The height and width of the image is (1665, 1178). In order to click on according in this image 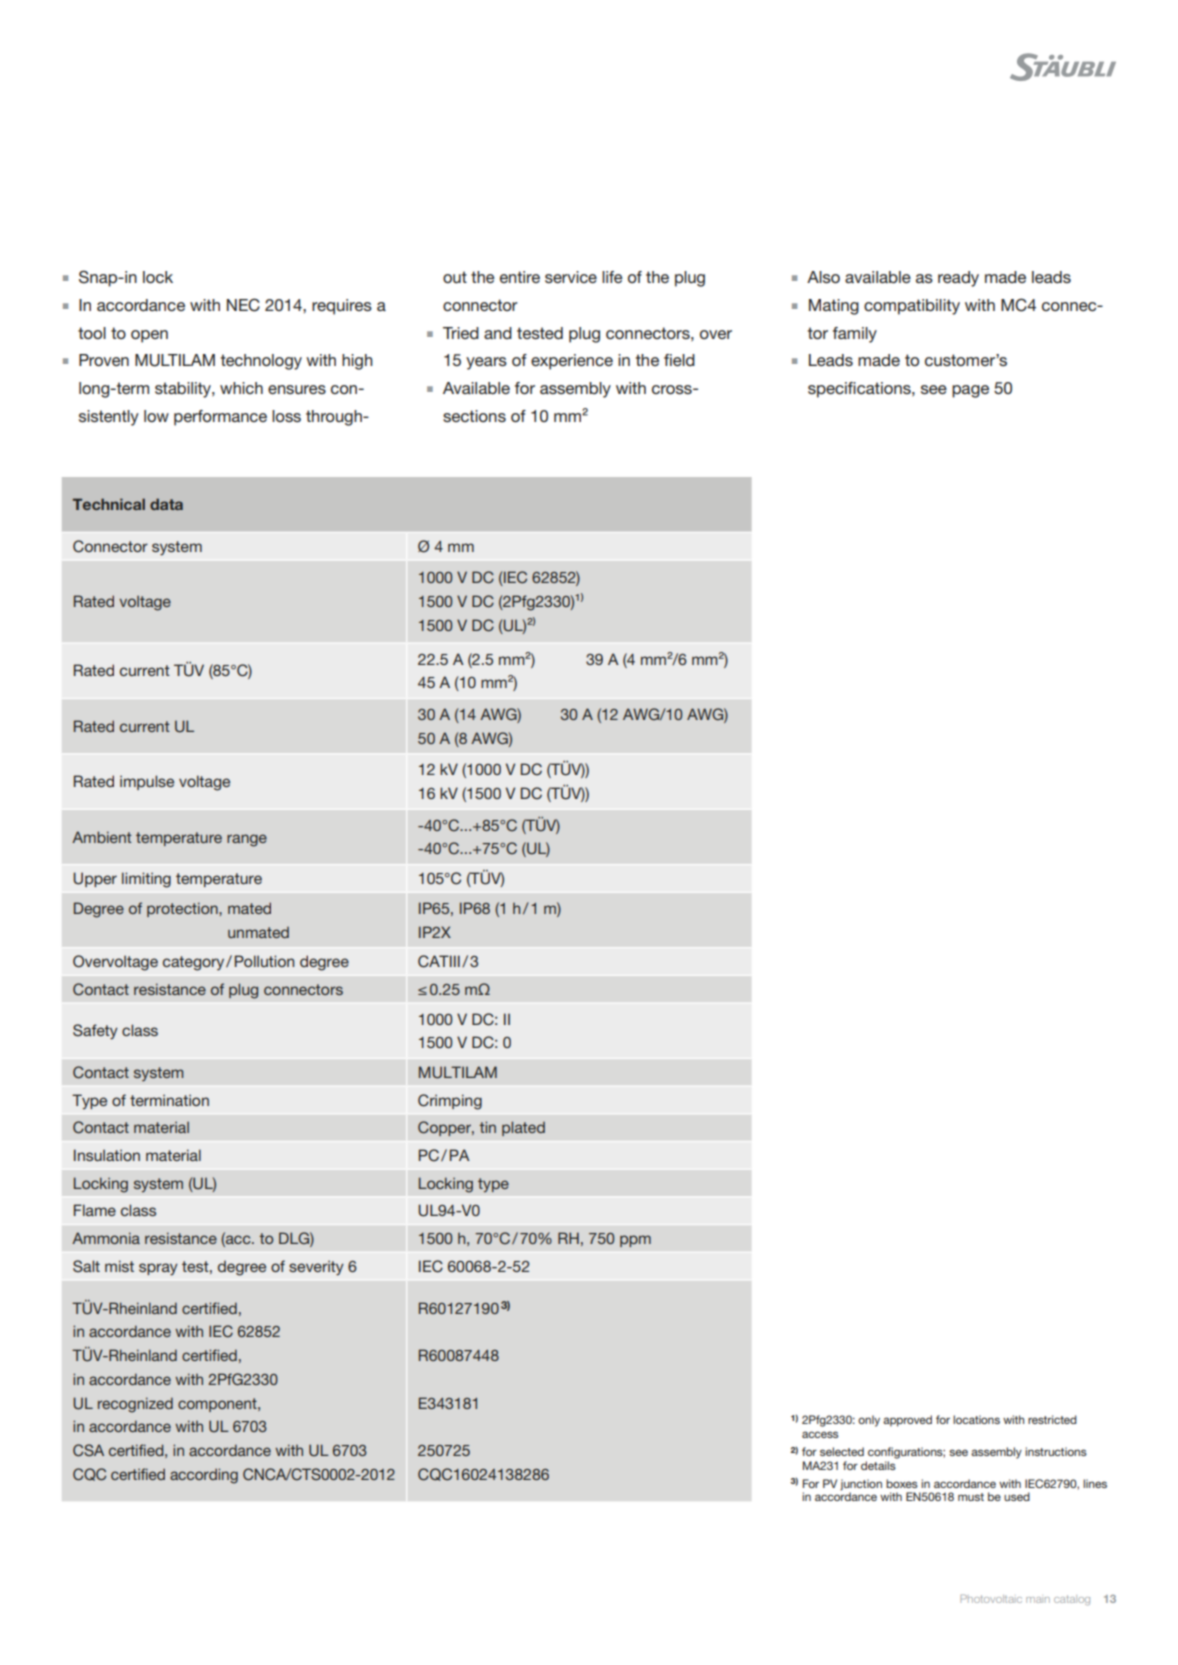, I will do `click(204, 1476)`.
